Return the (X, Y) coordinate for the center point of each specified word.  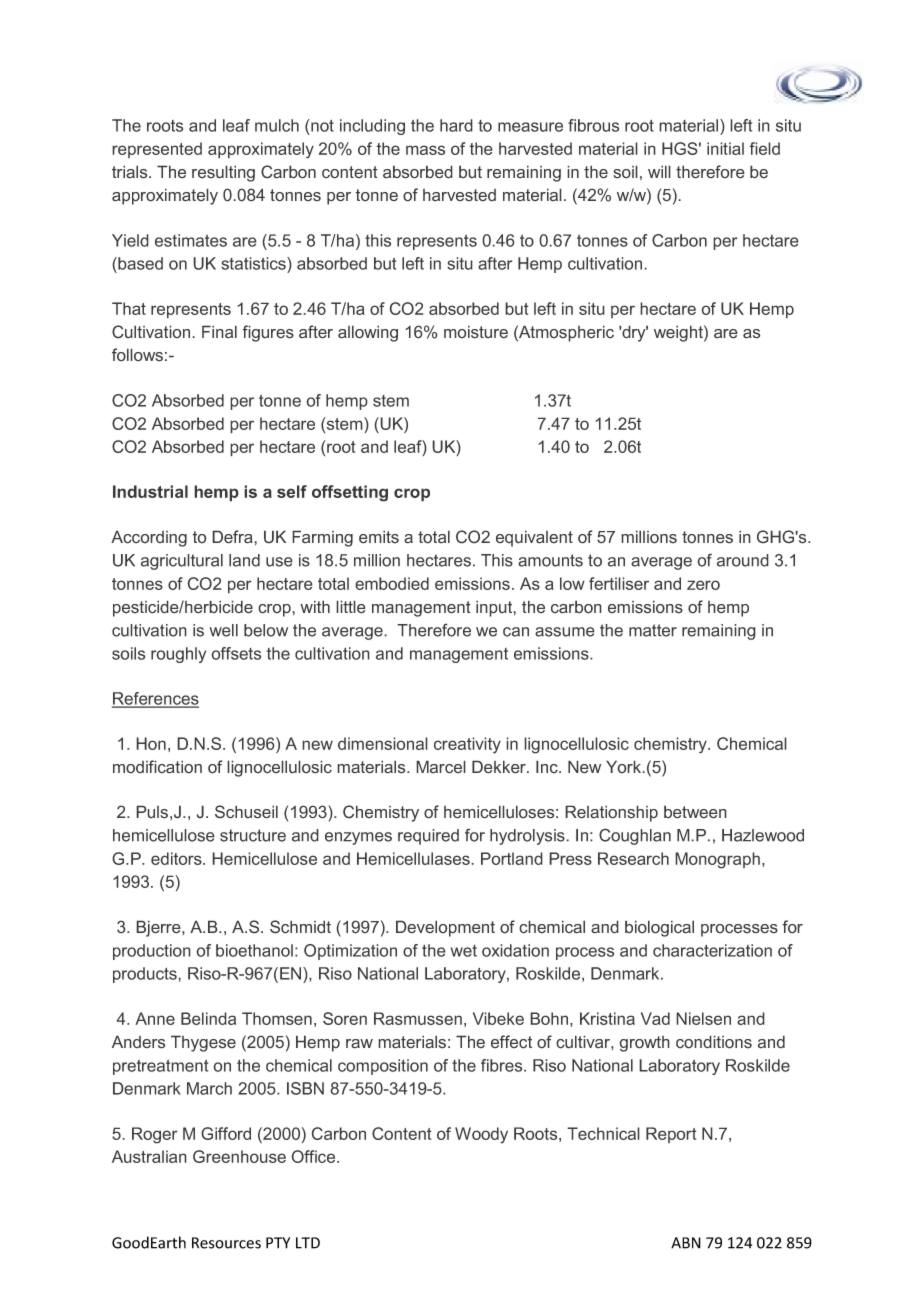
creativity (467, 745)
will (659, 171)
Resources (226, 1243)
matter (653, 630)
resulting (223, 173)
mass (425, 150)
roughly (178, 655)
